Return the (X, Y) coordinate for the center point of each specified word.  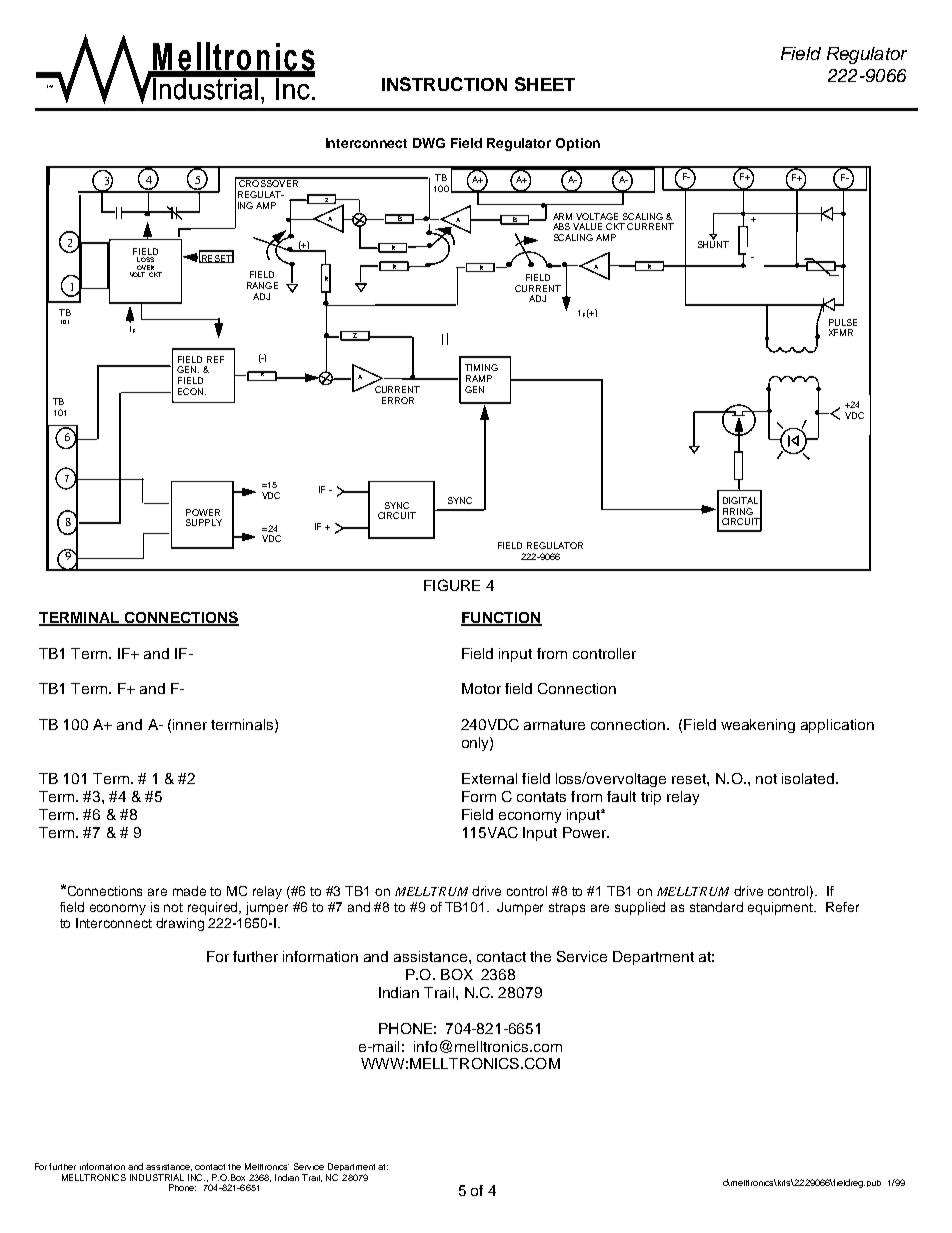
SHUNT (713, 243)
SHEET (545, 84)
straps (567, 909)
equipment (782, 908)
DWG (429, 143)
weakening (758, 726)
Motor (481, 688)
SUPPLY (204, 522)
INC (196, 1177)
